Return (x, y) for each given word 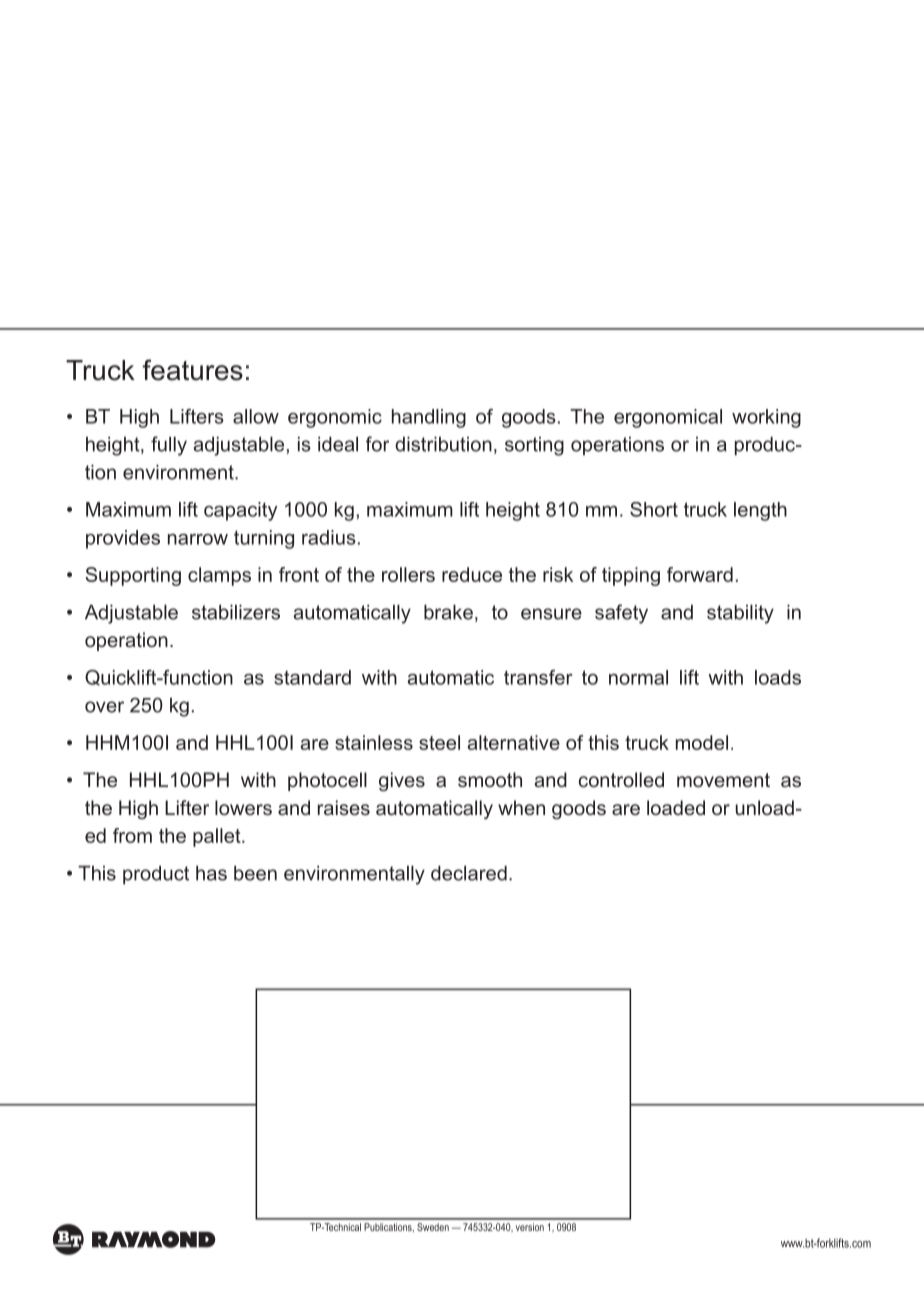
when (521, 807)
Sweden (433, 1227)
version (530, 1227)
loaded (676, 807)
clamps (219, 576)
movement (723, 780)
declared (469, 873)
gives (402, 782)
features (192, 370)
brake (448, 612)
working (766, 418)
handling (429, 418)
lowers (243, 807)
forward (700, 574)
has (211, 873)
